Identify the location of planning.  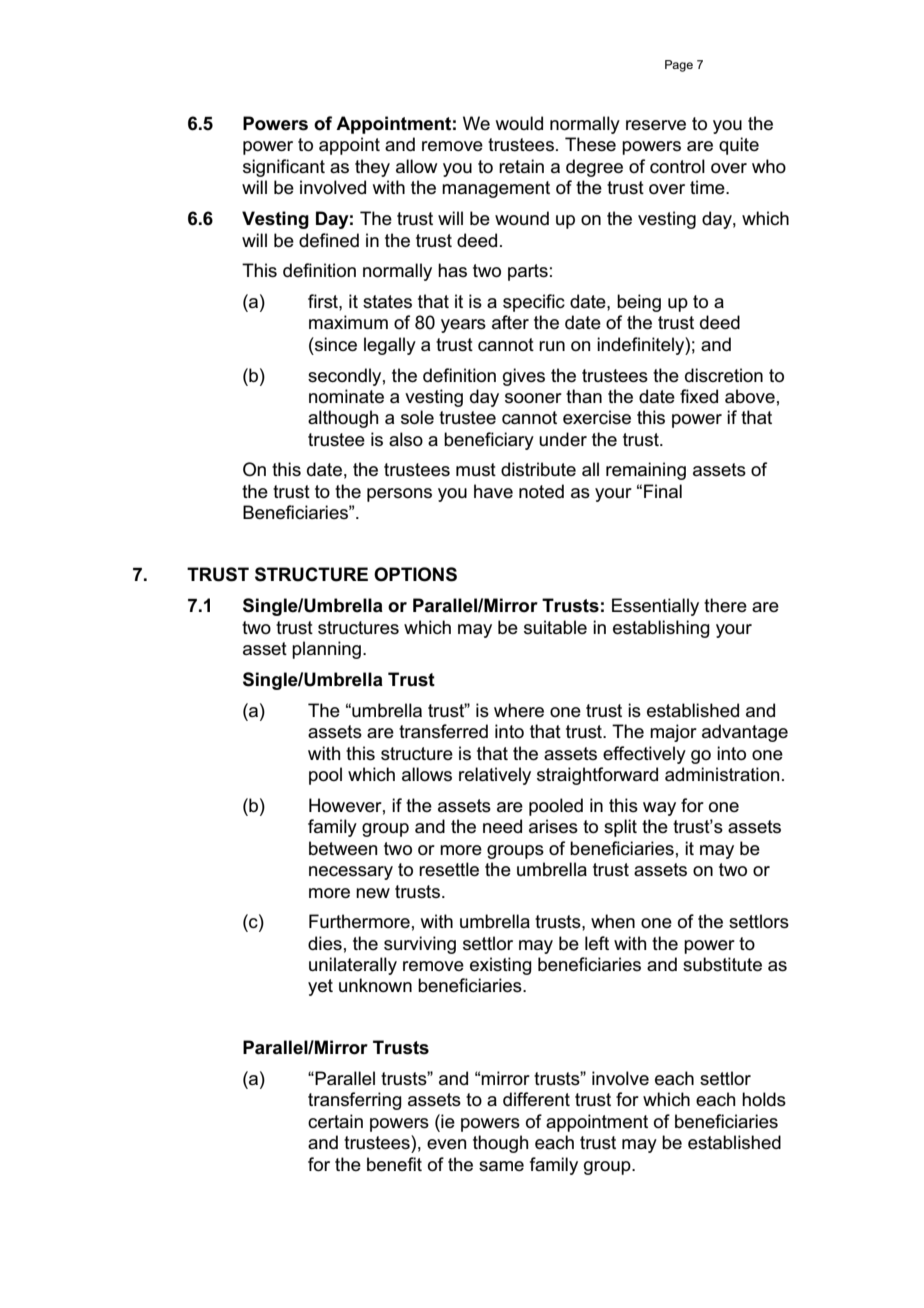
(326, 650).
